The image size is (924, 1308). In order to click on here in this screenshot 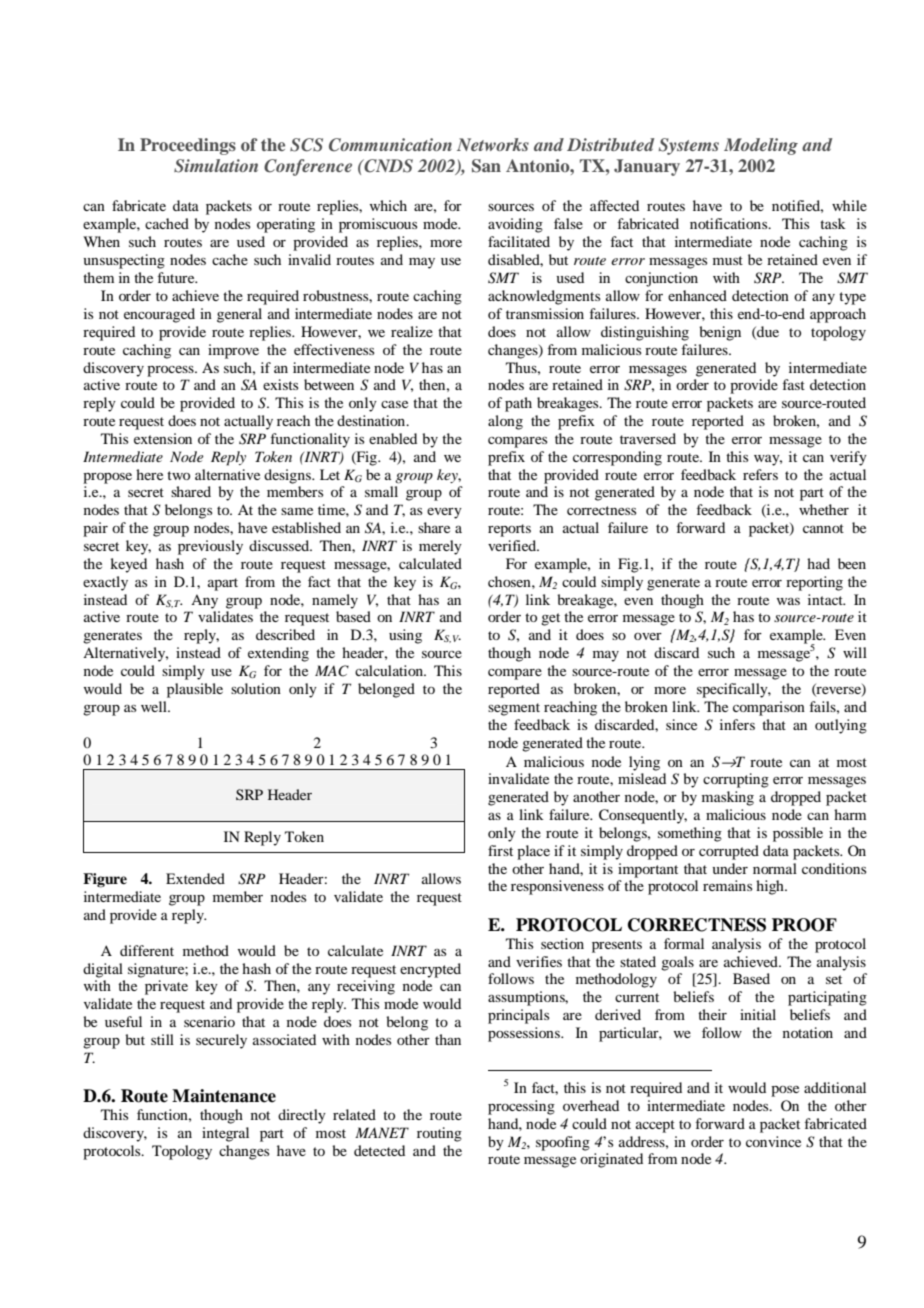, I will do `click(149, 474)`.
